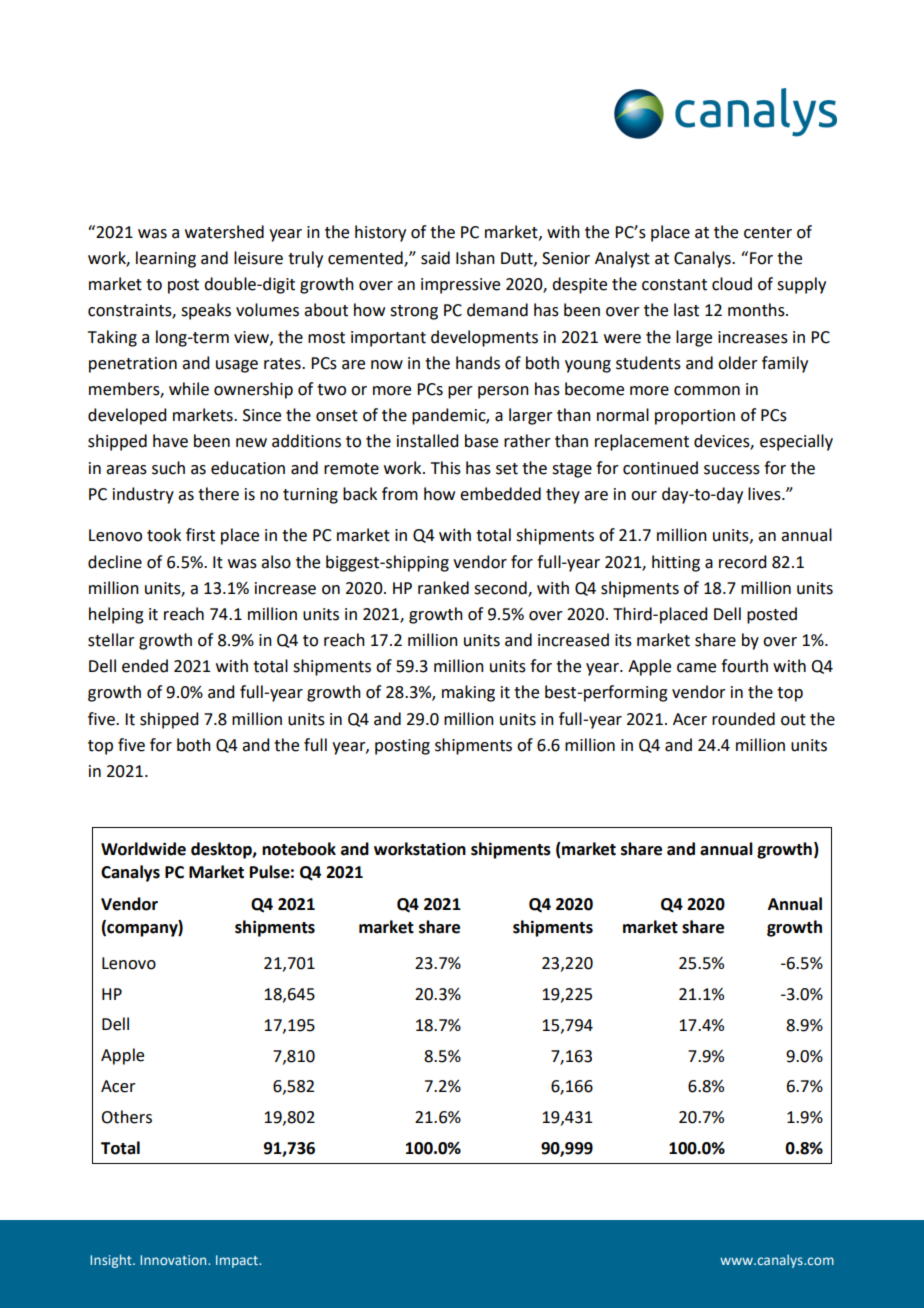 This page has height=1308, width=924. What do you see at coordinates (435, 258) in the page?
I see `said` at bounding box center [435, 258].
